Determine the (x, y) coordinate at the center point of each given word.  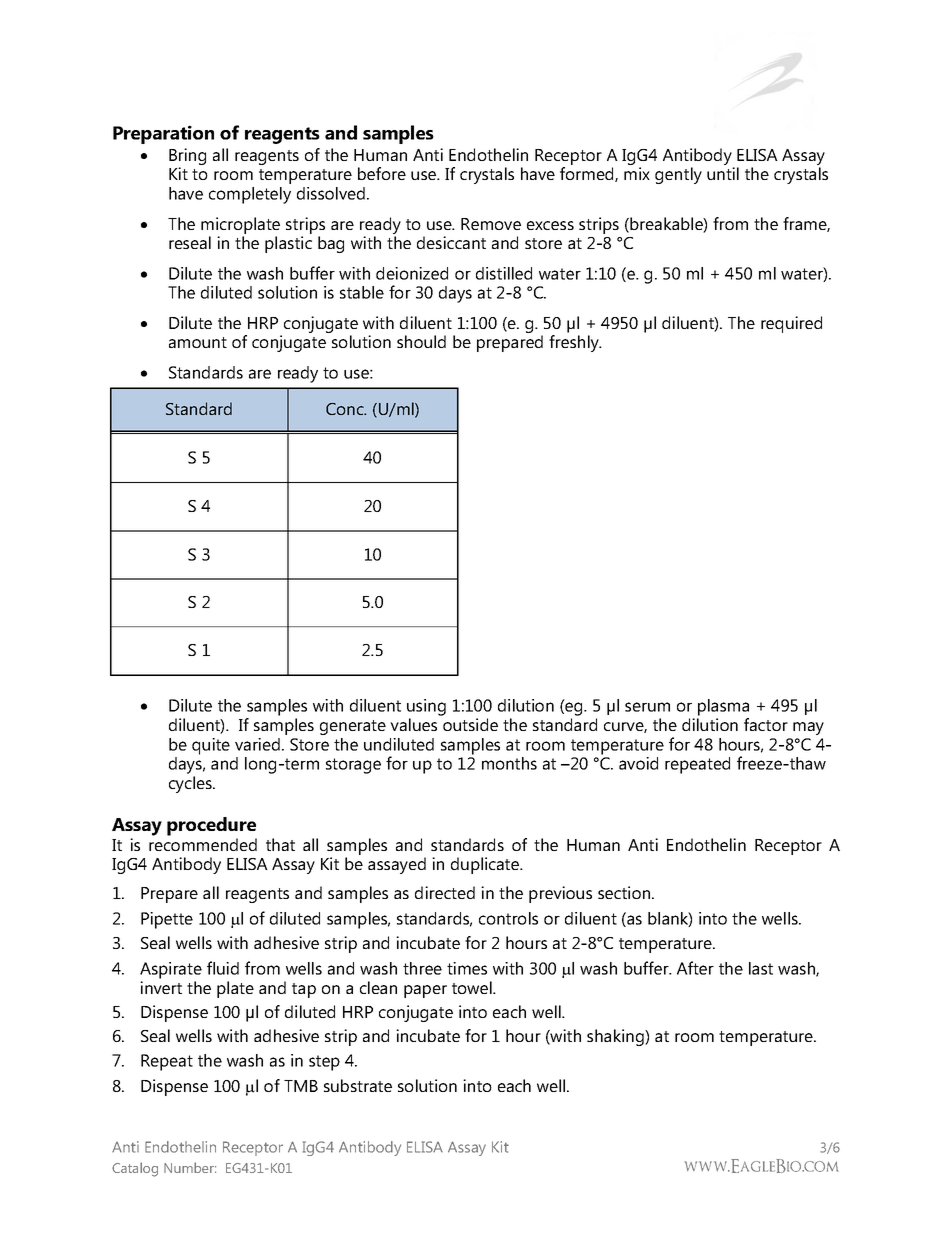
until (723, 173)
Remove (491, 224)
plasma (723, 707)
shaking (616, 1037)
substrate (358, 1085)
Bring (187, 158)
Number (190, 1167)
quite (211, 746)
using (426, 707)
